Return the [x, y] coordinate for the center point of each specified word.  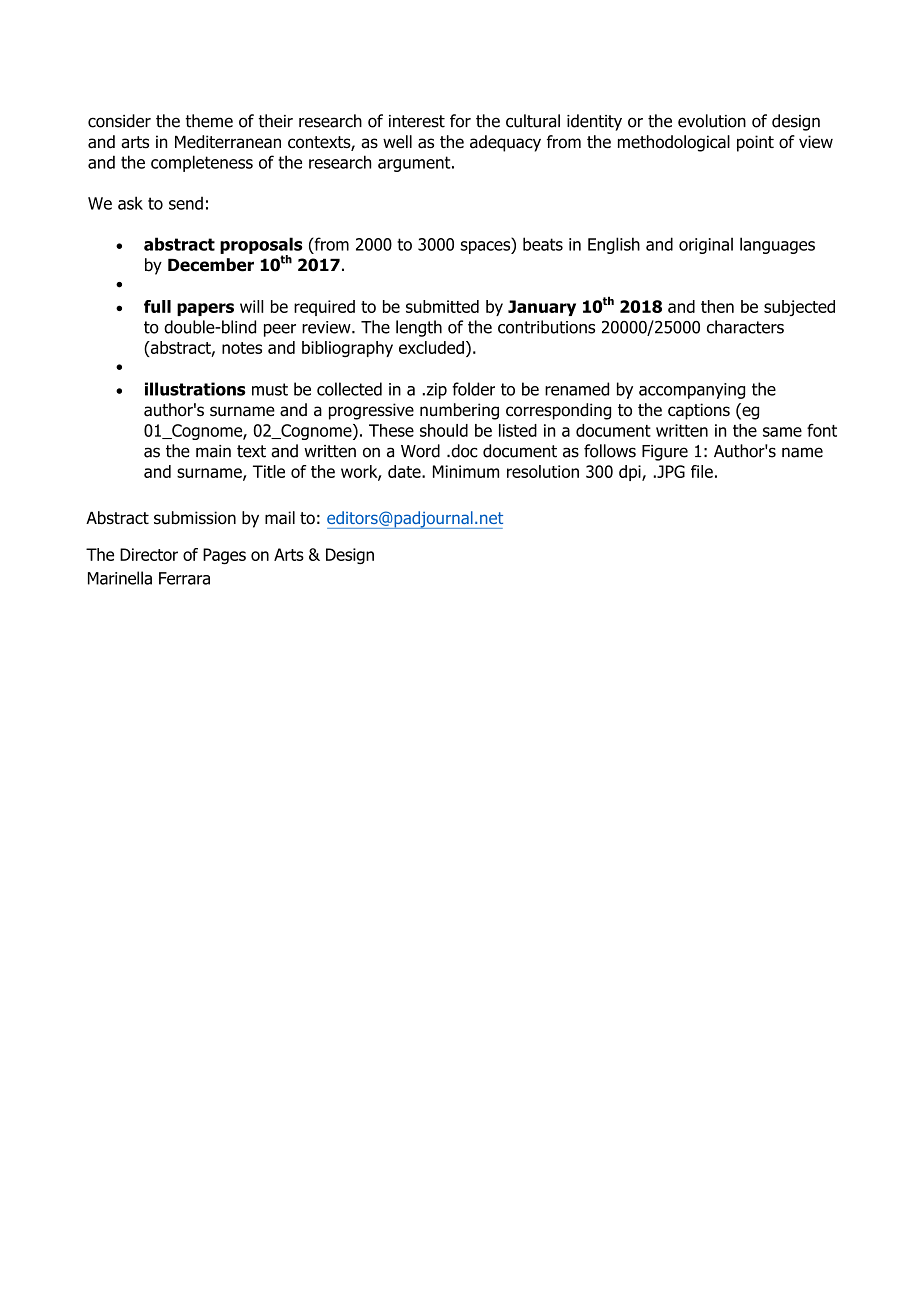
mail [280, 518]
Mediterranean [228, 142]
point [755, 143]
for [460, 121]
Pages [224, 556]
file [702, 471]
